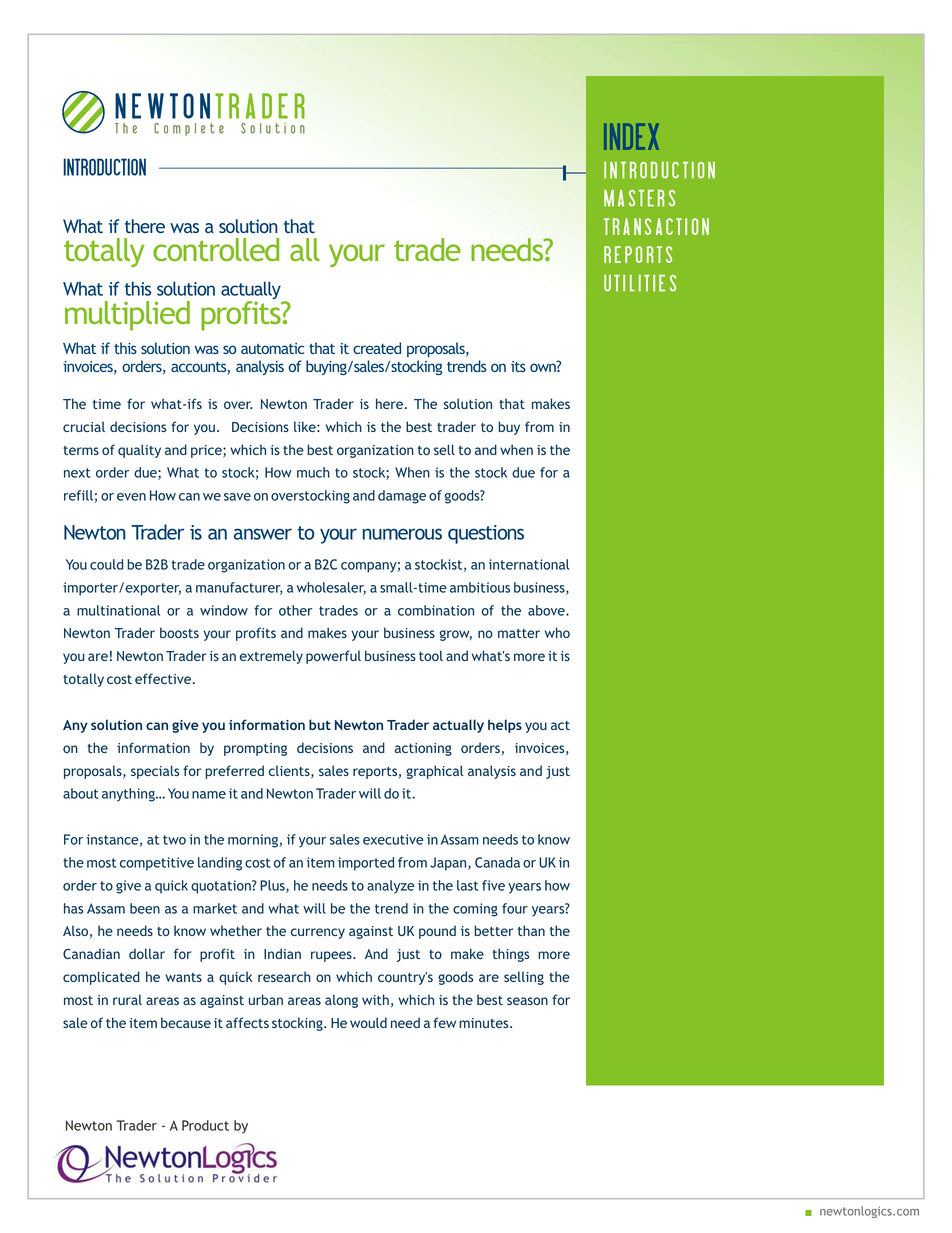 This image has width=952, height=1233. I want to click on international, so click(529, 564).
